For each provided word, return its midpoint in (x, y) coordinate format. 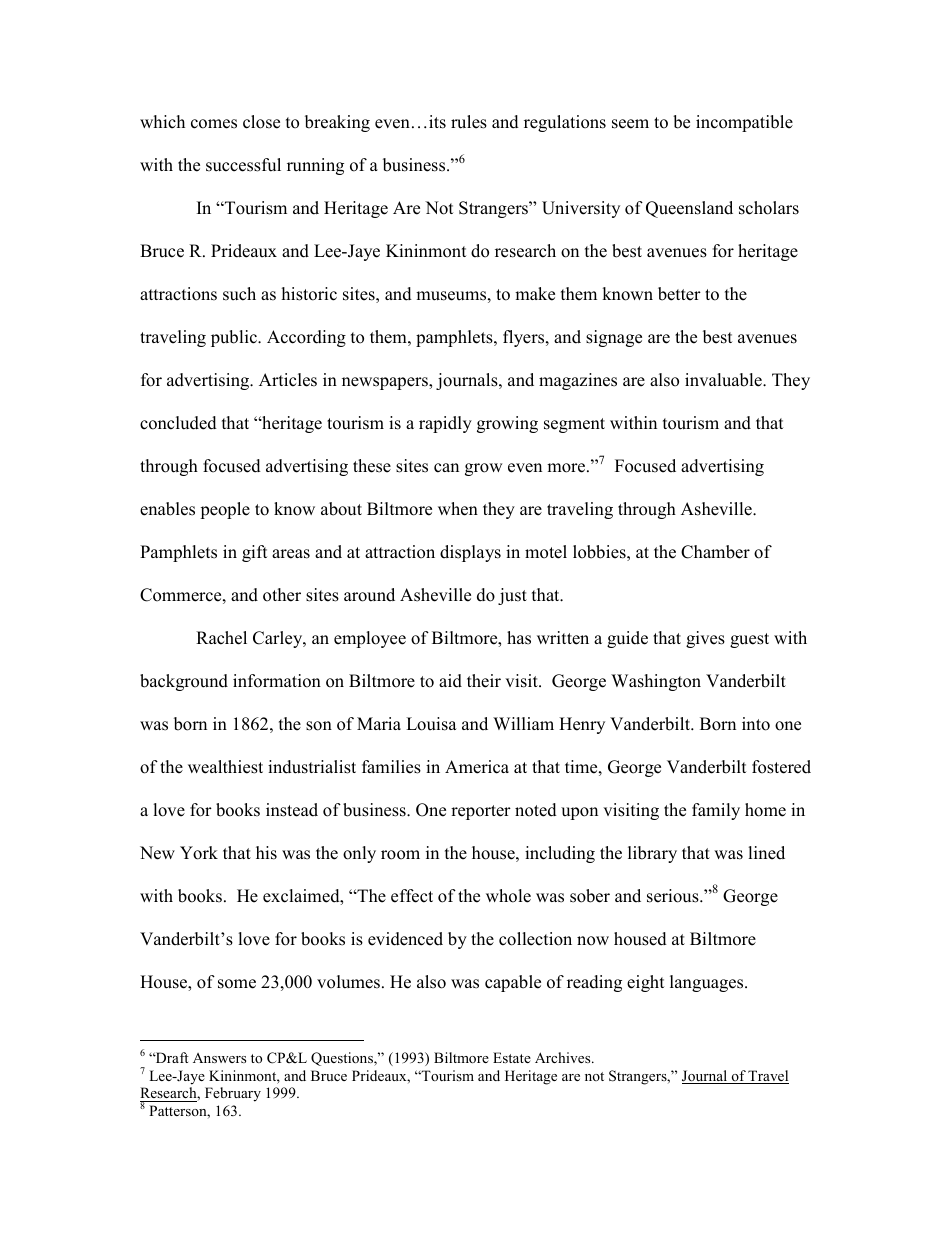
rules (469, 122)
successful (243, 165)
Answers (219, 1058)
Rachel (221, 638)
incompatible (744, 123)
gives (705, 639)
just (512, 596)
